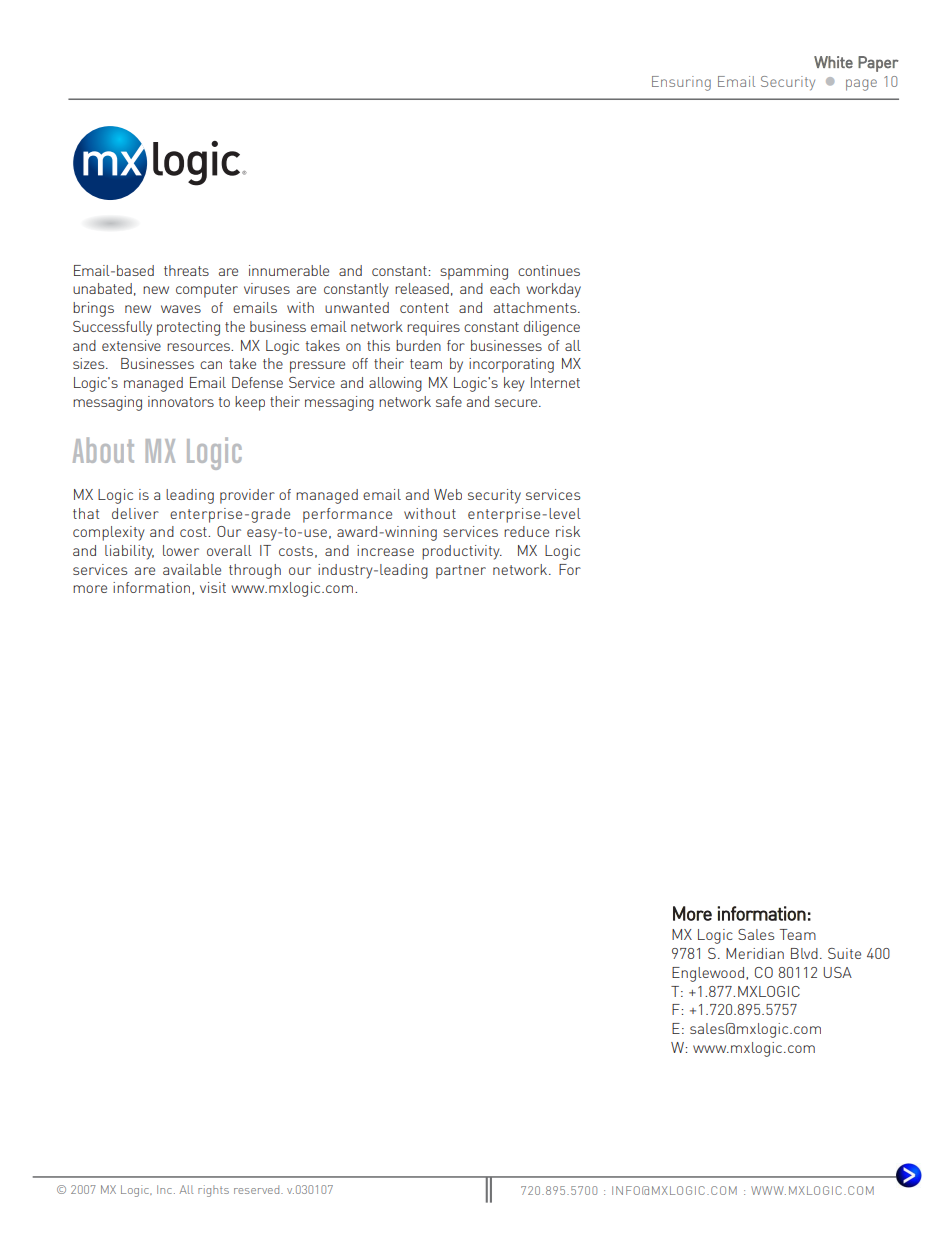 This image has width=952, height=1233. Describe the element at coordinates (861, 85) in the image. I see `page` at that location.
